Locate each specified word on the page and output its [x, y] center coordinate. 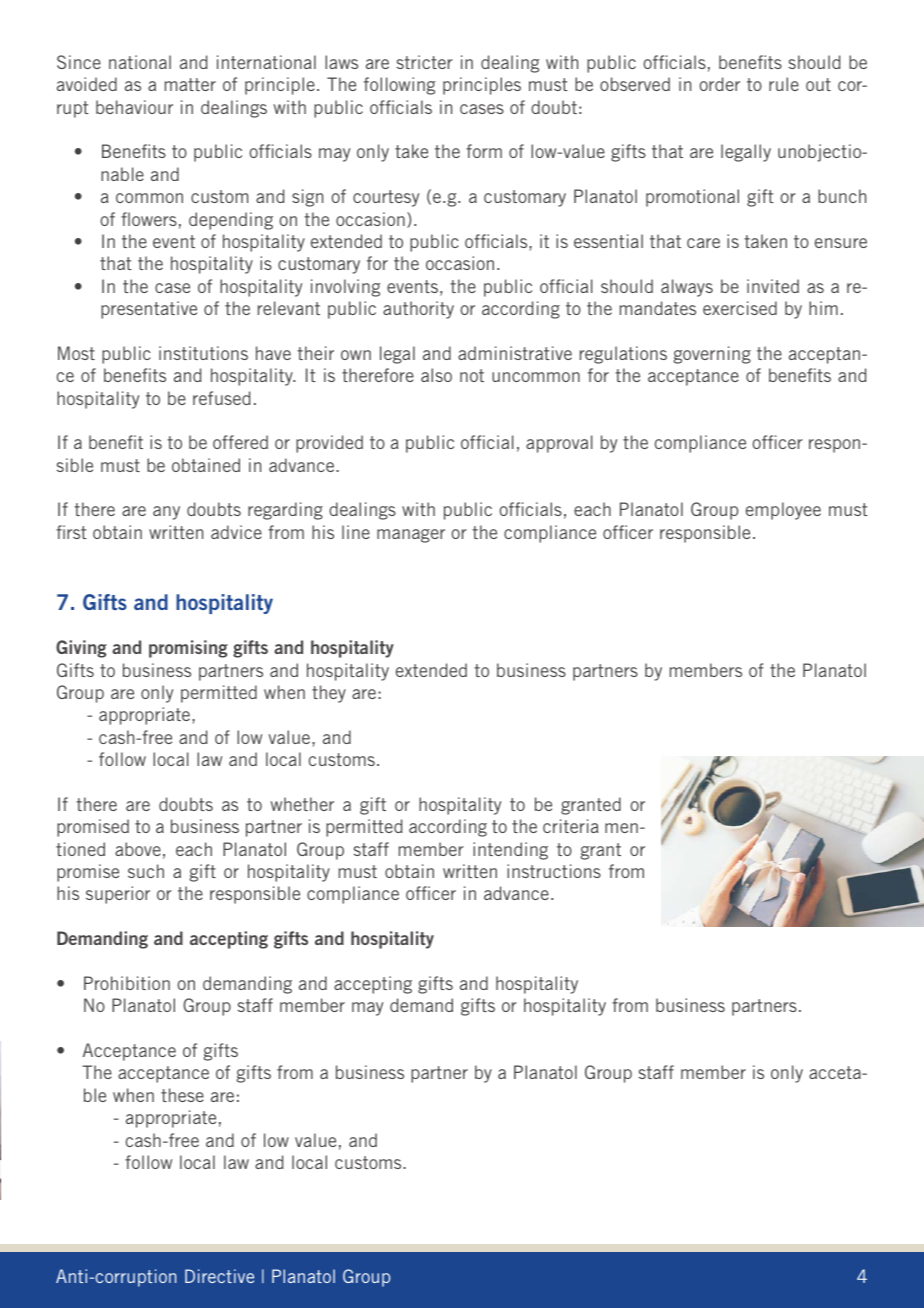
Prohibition [127, 983]
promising [188, 649]
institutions [203, 353]
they [329, 694]
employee [783, 511]
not [472, 375]
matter [190, 84]
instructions [554, 871]
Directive [219, 1276]
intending [510, 851]
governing [712, 355]
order [719, 84]
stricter [425, 62]
